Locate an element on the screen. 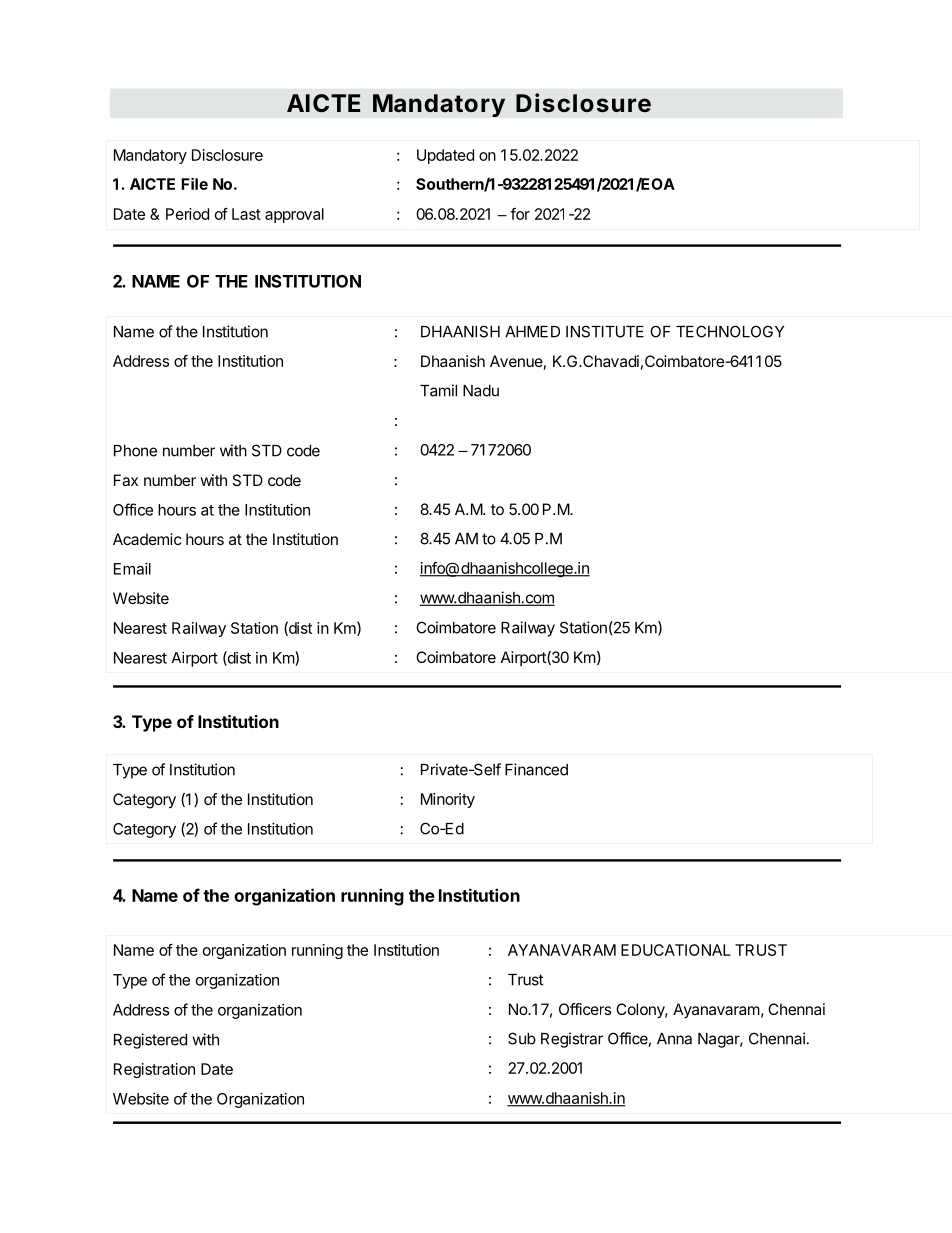 This screenshot has height=1233, width=952. Financed is located at coordinates (536, 769).
